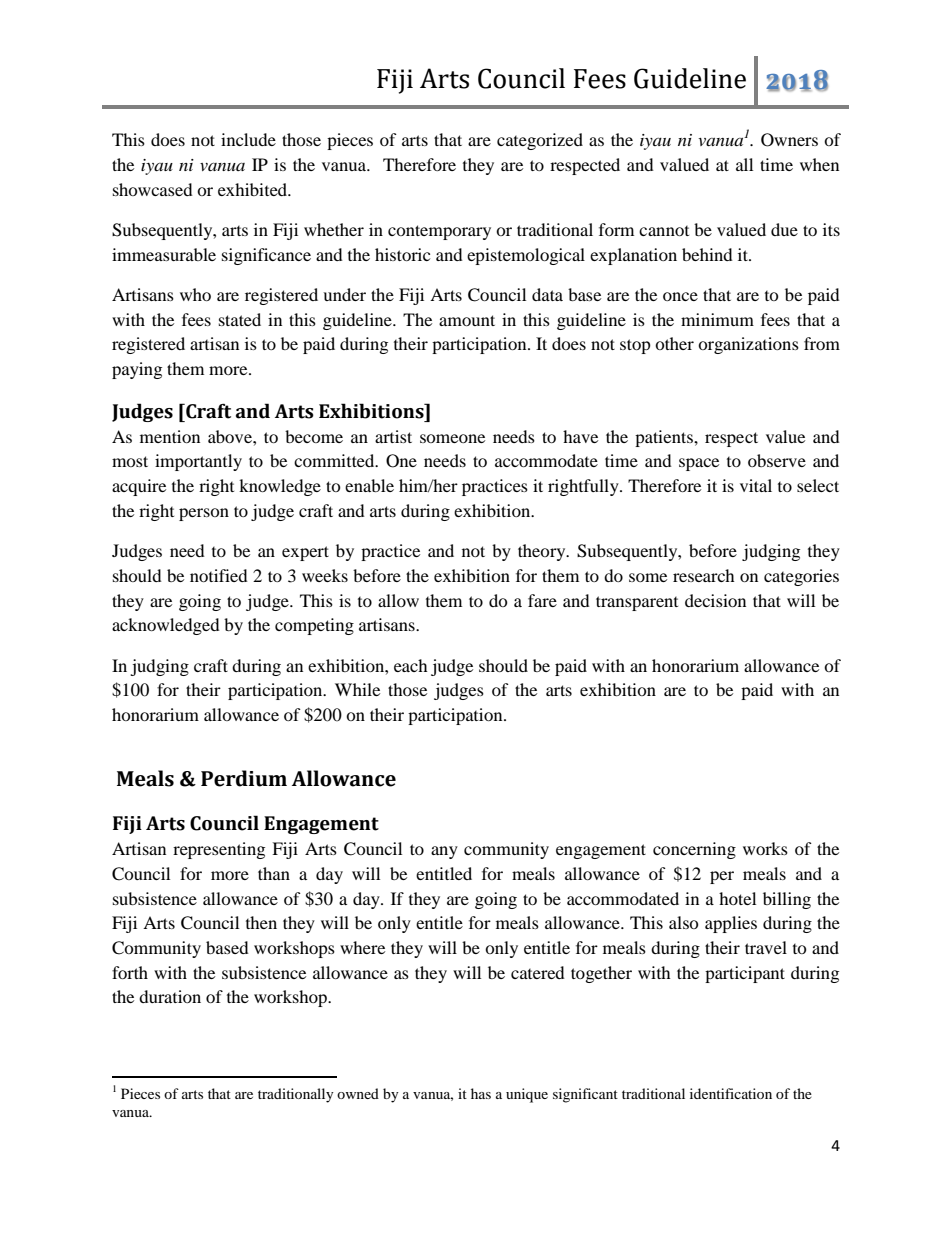  Describe the element at coordinates (254, 189) in the page. I see `exhibited` at that location.
